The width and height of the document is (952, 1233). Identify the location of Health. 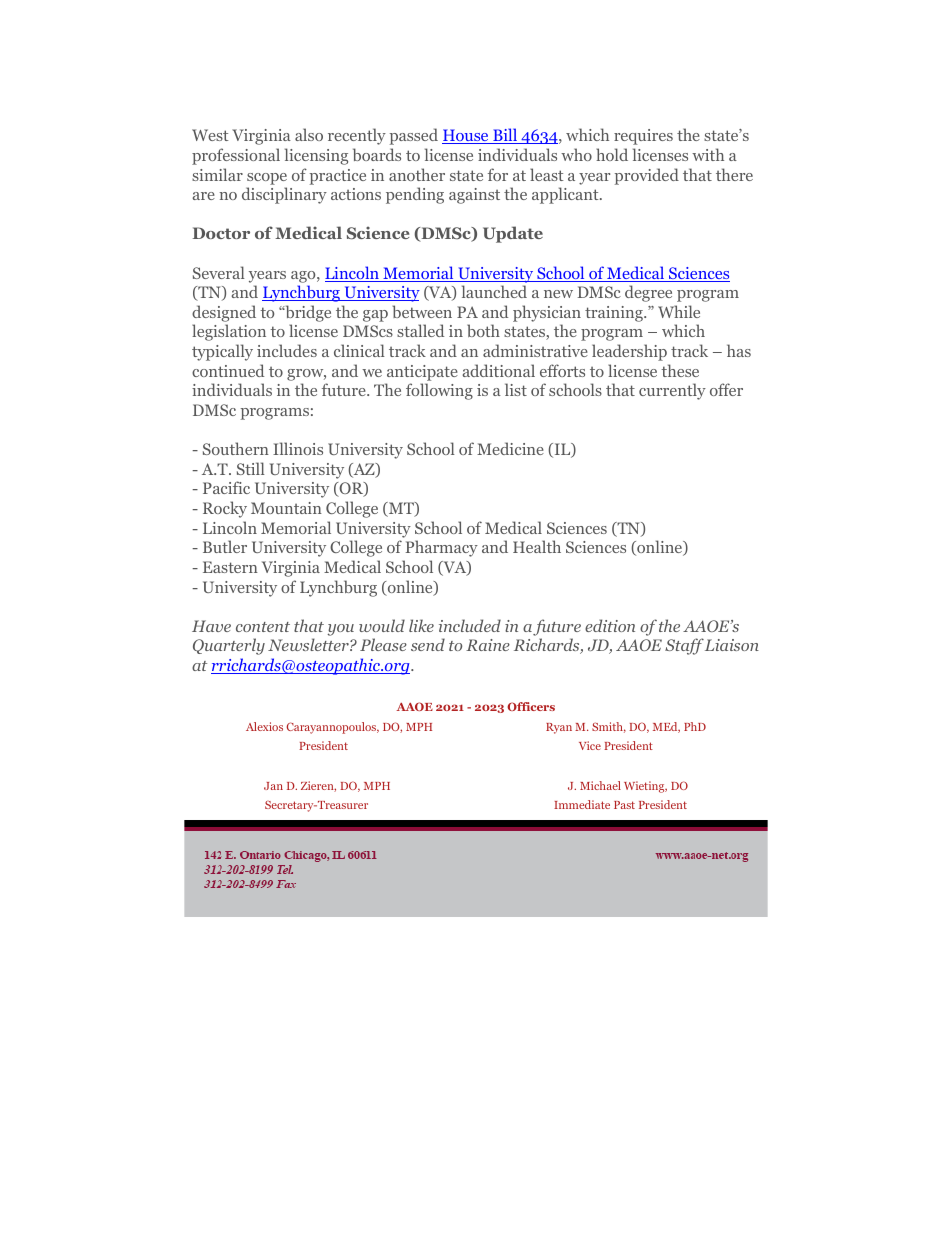
(537, 546).
